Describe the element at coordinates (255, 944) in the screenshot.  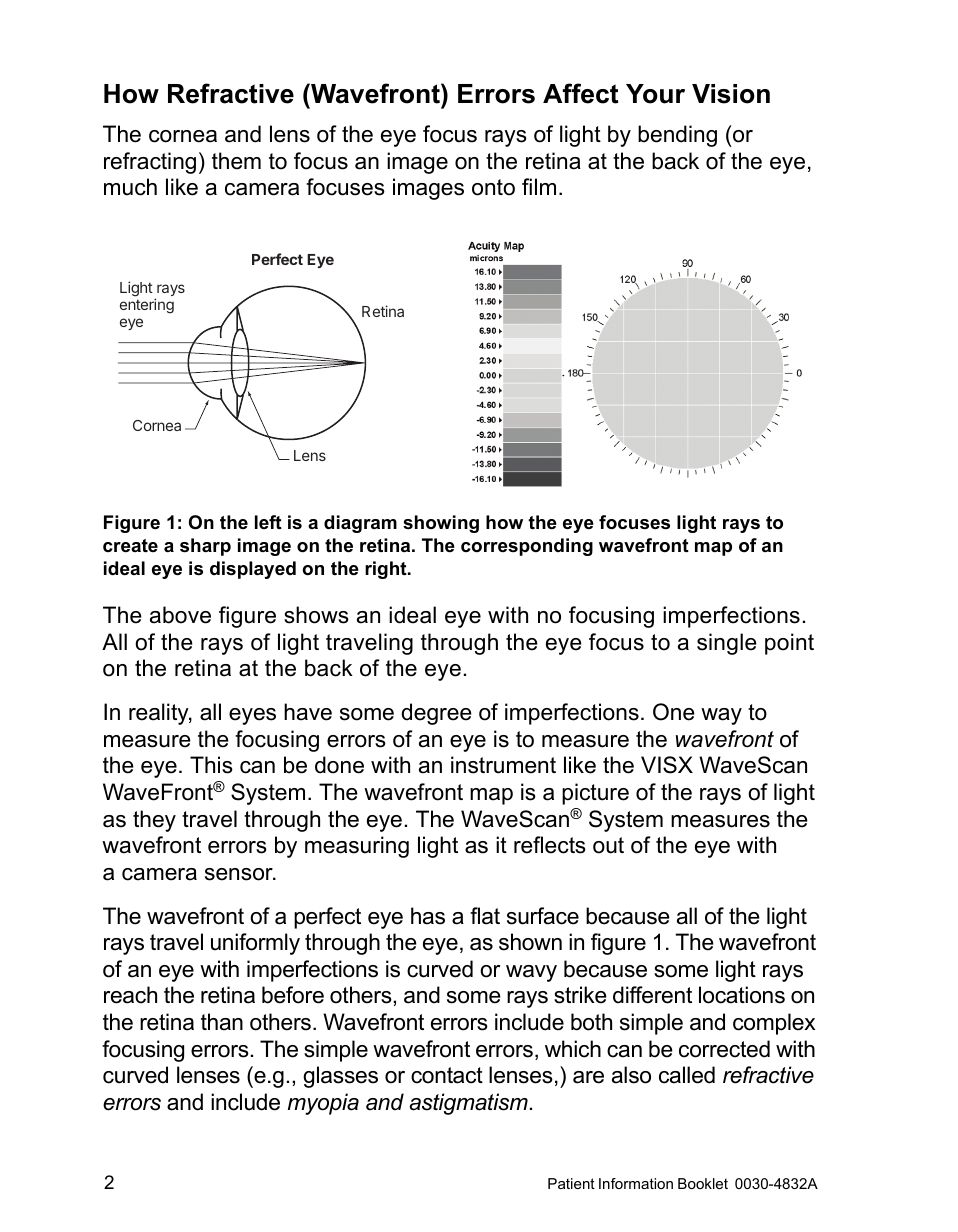
I see `uniformly` at that location.
